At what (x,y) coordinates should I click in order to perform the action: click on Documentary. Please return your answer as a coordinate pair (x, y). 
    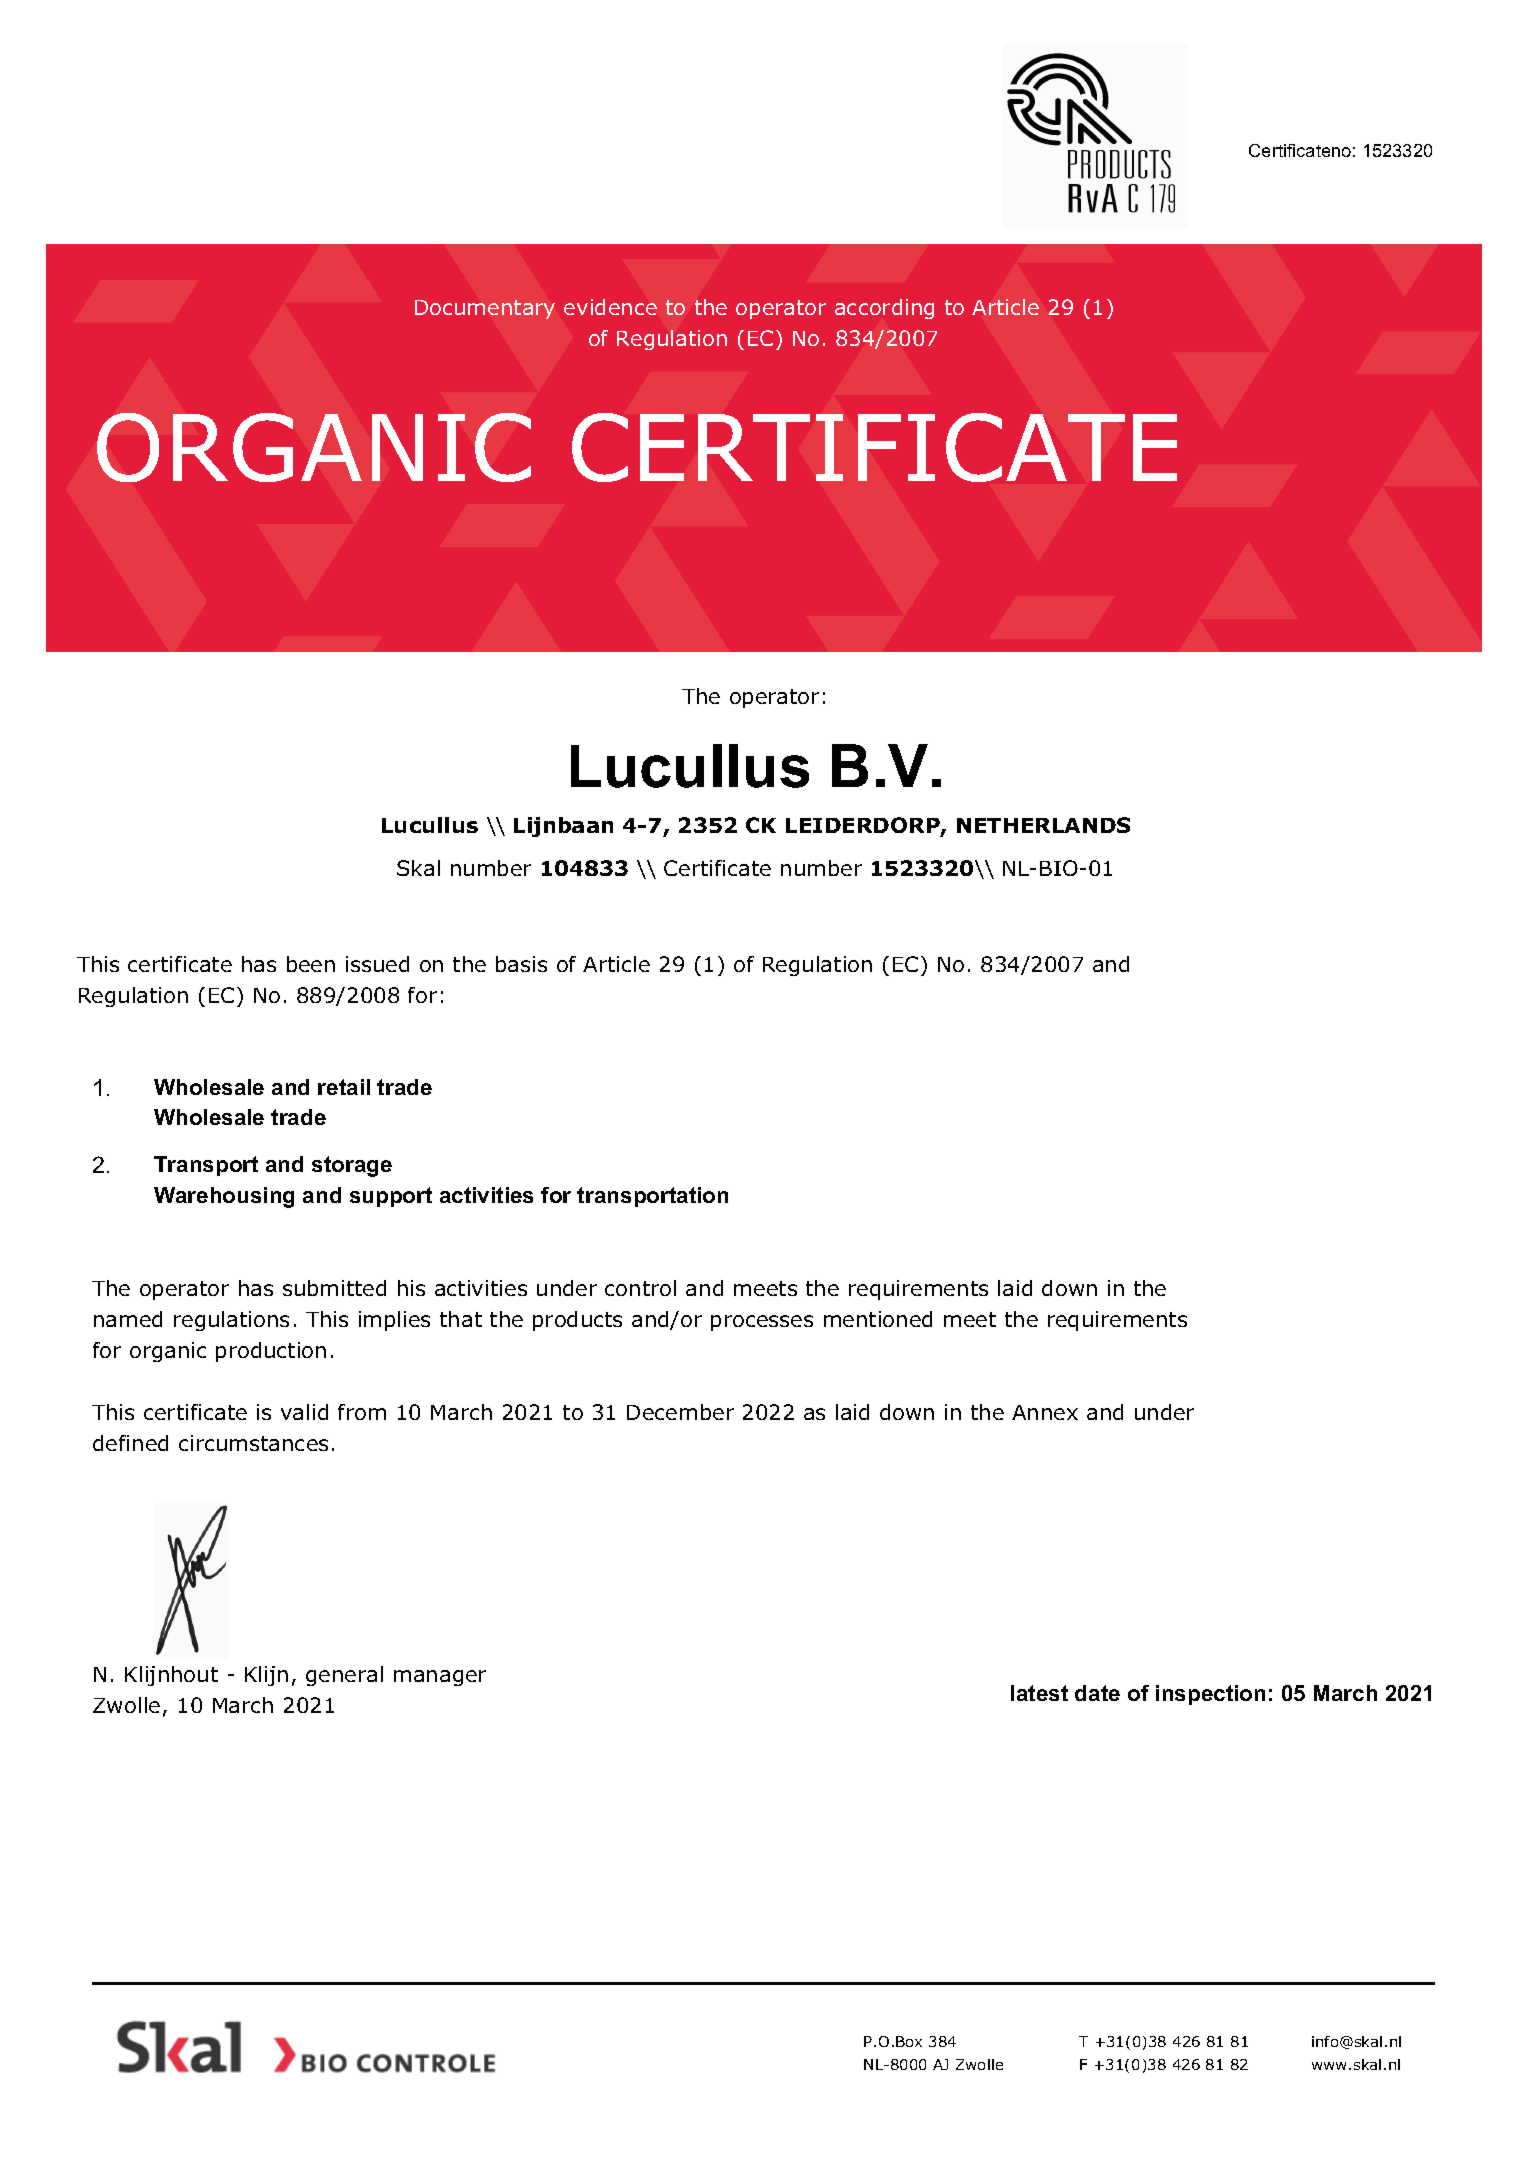
    Looking at the image, I should click on (485, 309).
